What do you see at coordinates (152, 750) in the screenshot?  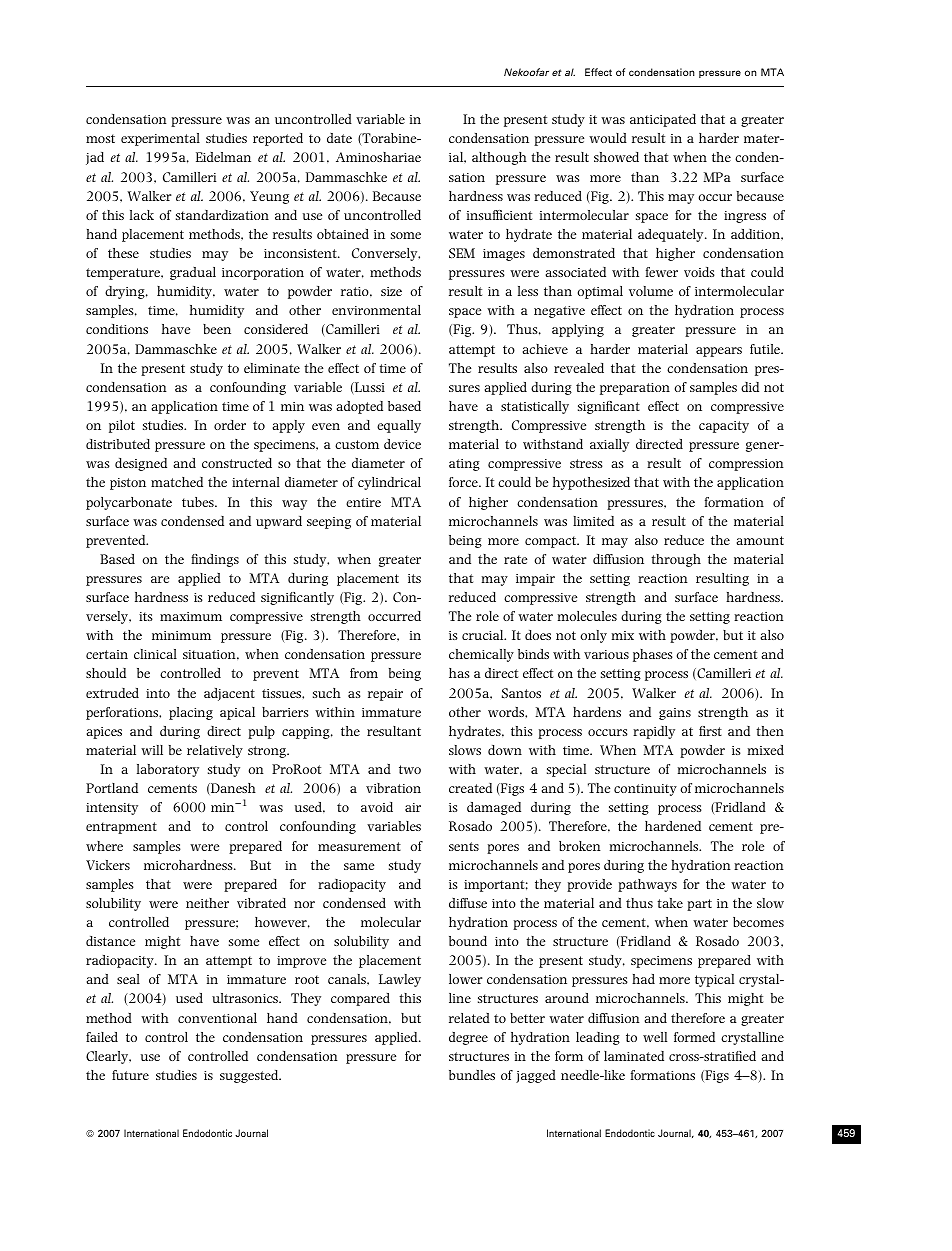 I see `will` at bounding box center [152, 750].
